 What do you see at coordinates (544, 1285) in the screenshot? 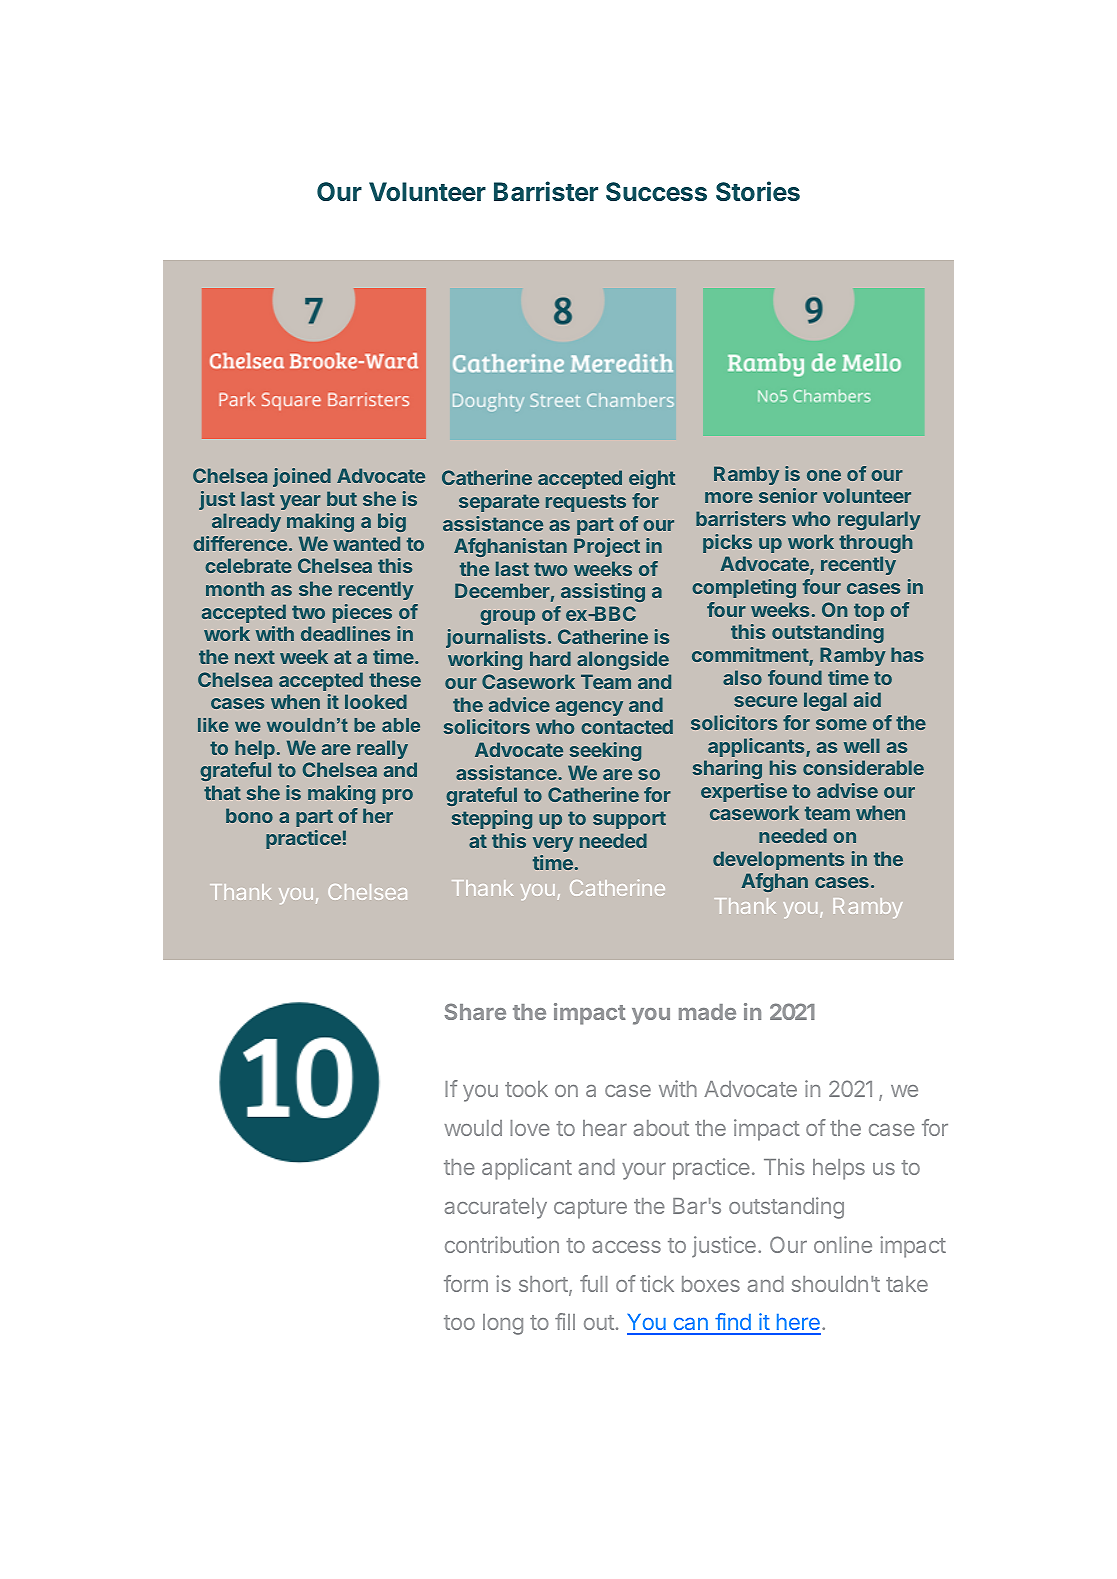
I see `short` at bounding box center [544, 1285].
